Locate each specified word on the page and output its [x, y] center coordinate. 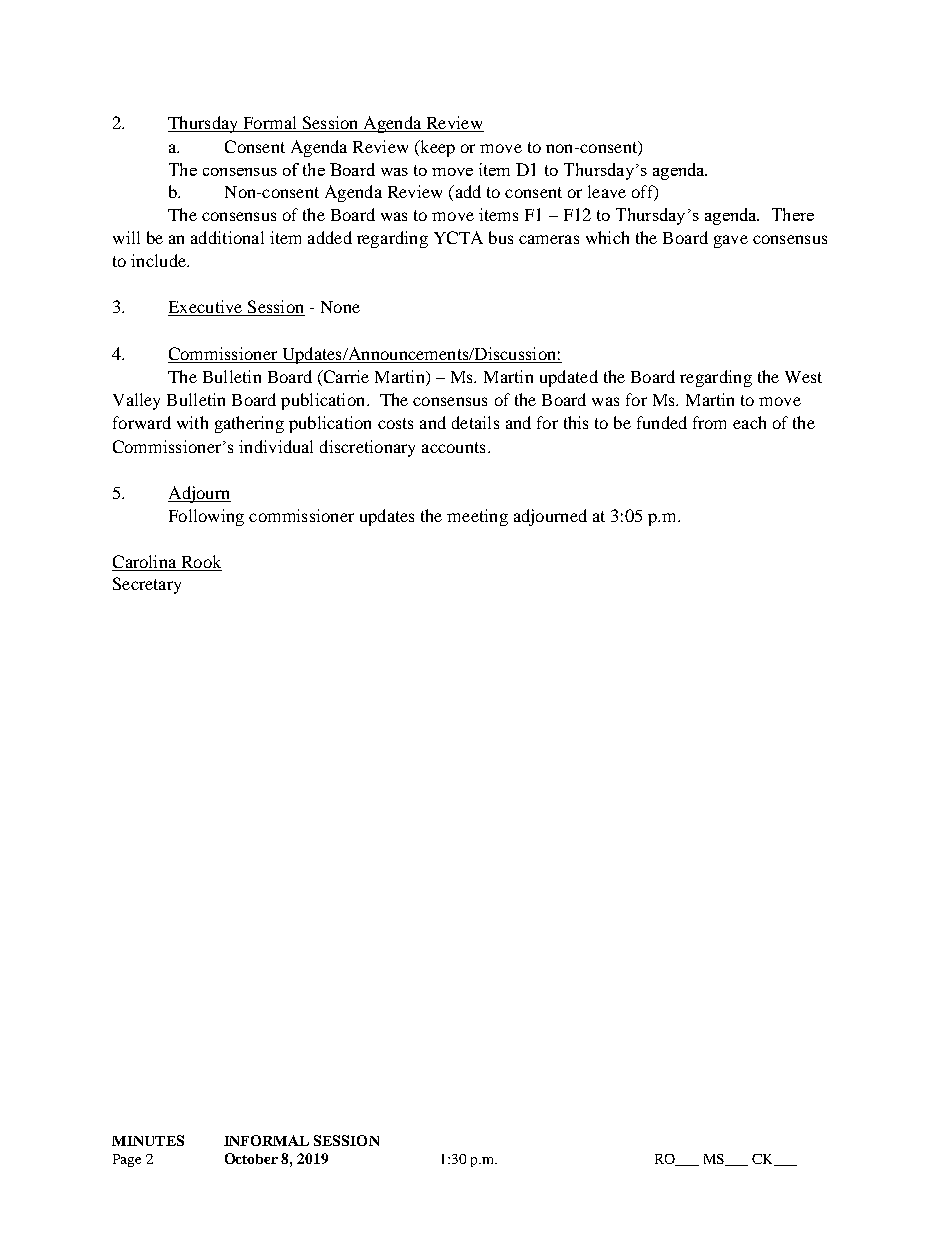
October [251, 1158]
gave [731, 241]
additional [227, 237]
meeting [477, 517]
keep [436, 148]
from [709, 422]
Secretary [147, 585]
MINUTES [148, 1140]
